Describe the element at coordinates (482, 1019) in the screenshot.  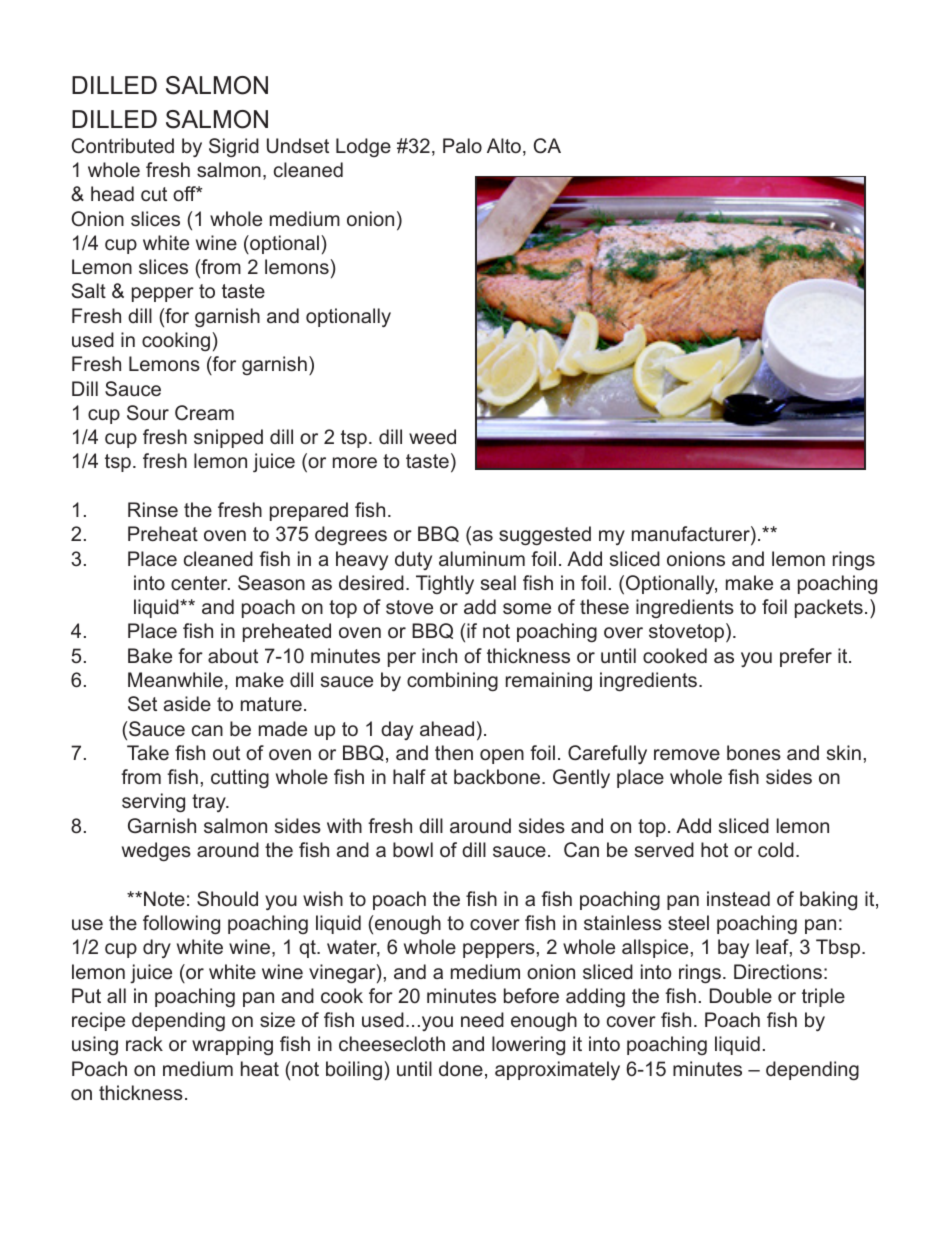
I see `need` at that location.
